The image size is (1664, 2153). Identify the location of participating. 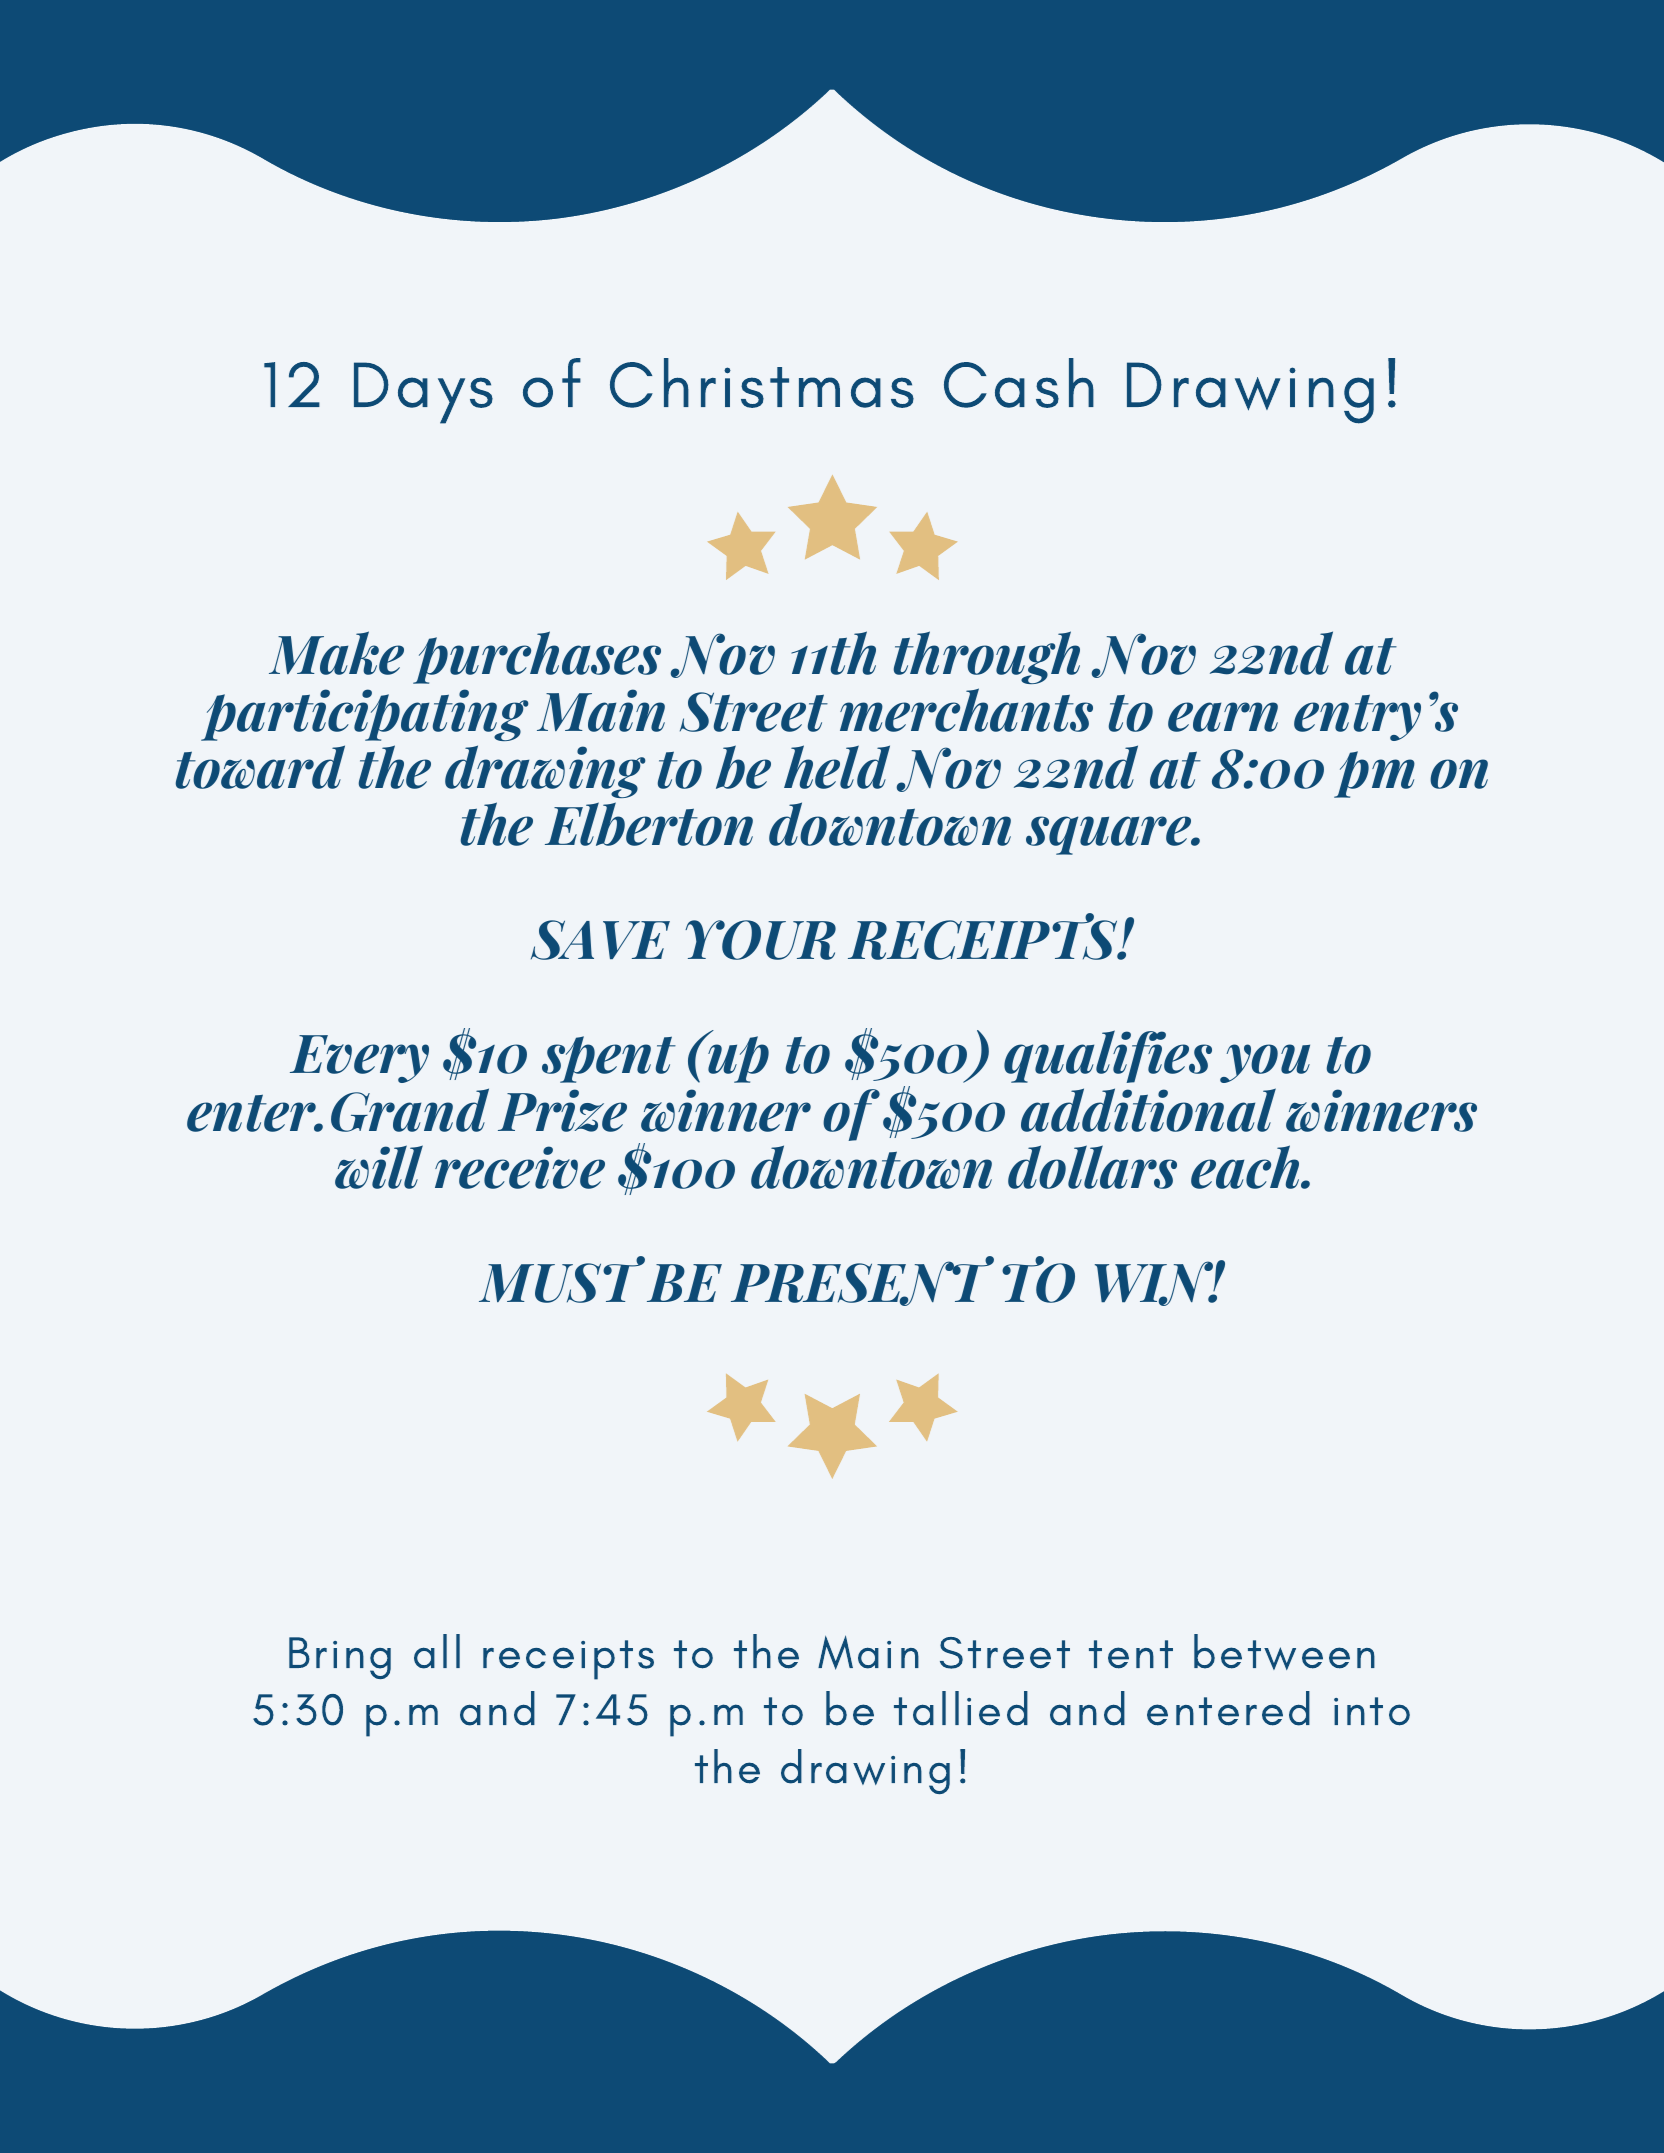
(365, 715).
